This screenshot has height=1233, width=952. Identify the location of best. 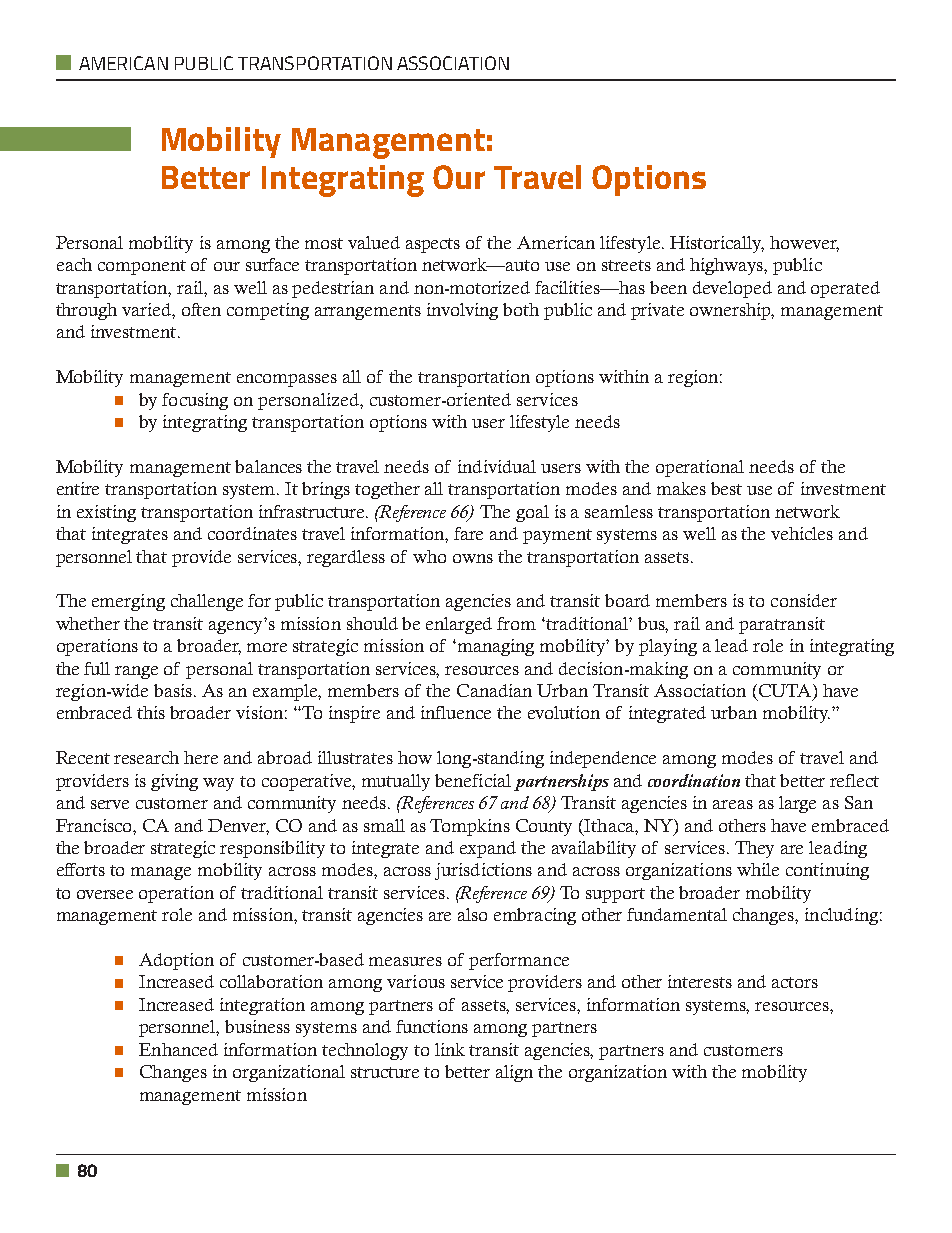
(726, 488).
